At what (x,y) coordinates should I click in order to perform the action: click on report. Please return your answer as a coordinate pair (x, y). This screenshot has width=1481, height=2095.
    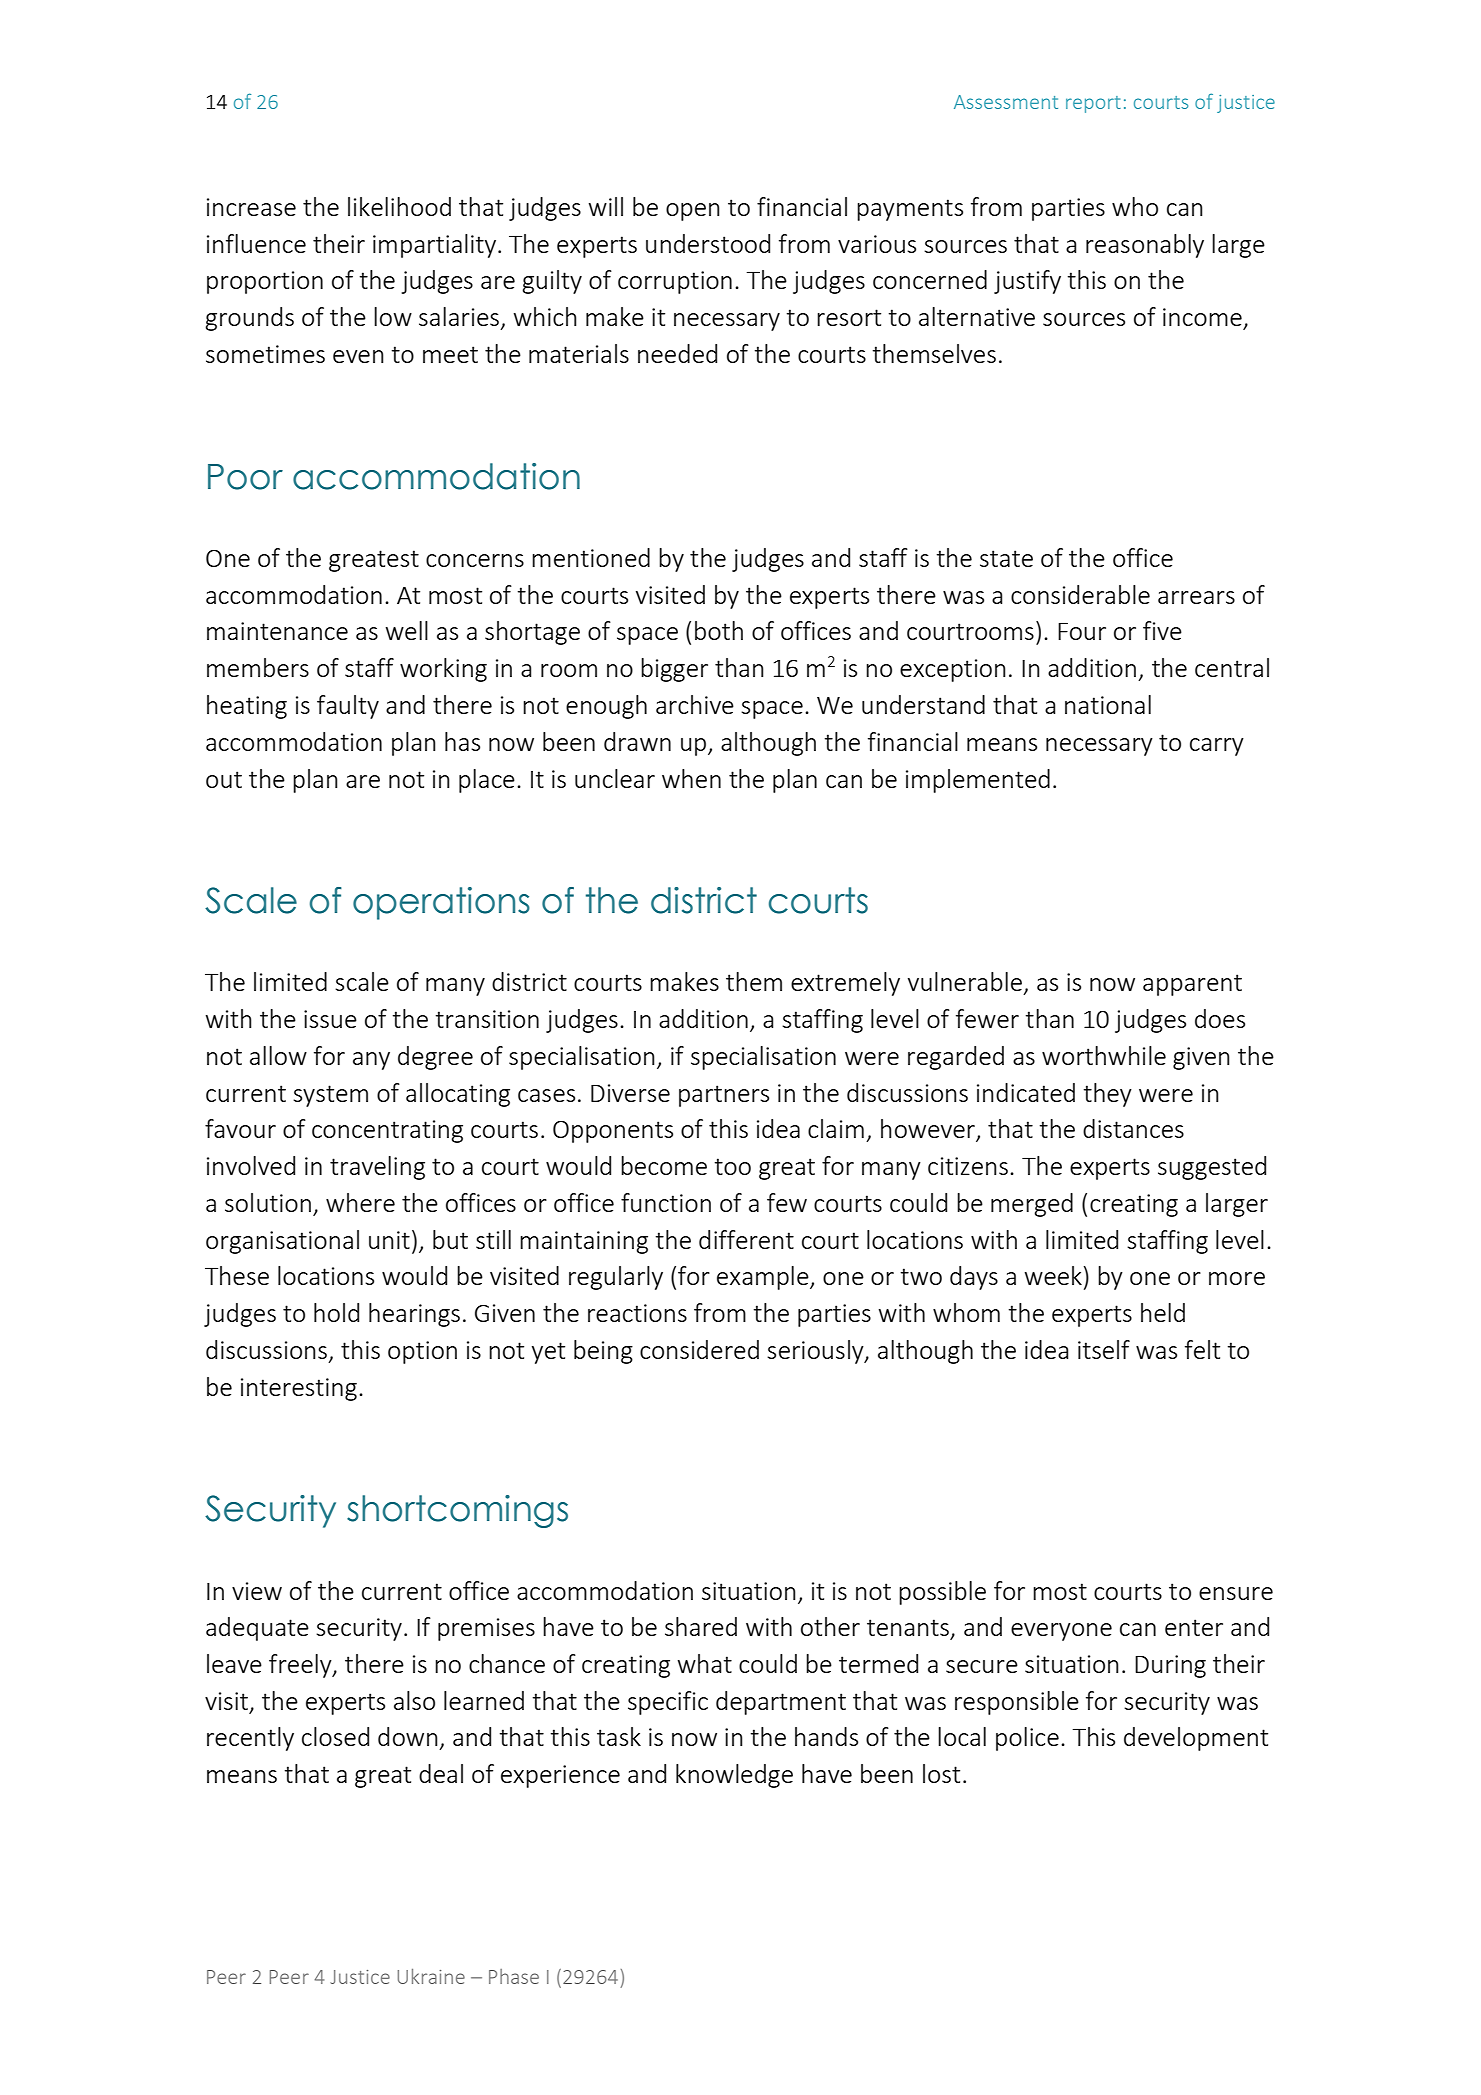
    Looking at the image, I should click on (1093, 104).
